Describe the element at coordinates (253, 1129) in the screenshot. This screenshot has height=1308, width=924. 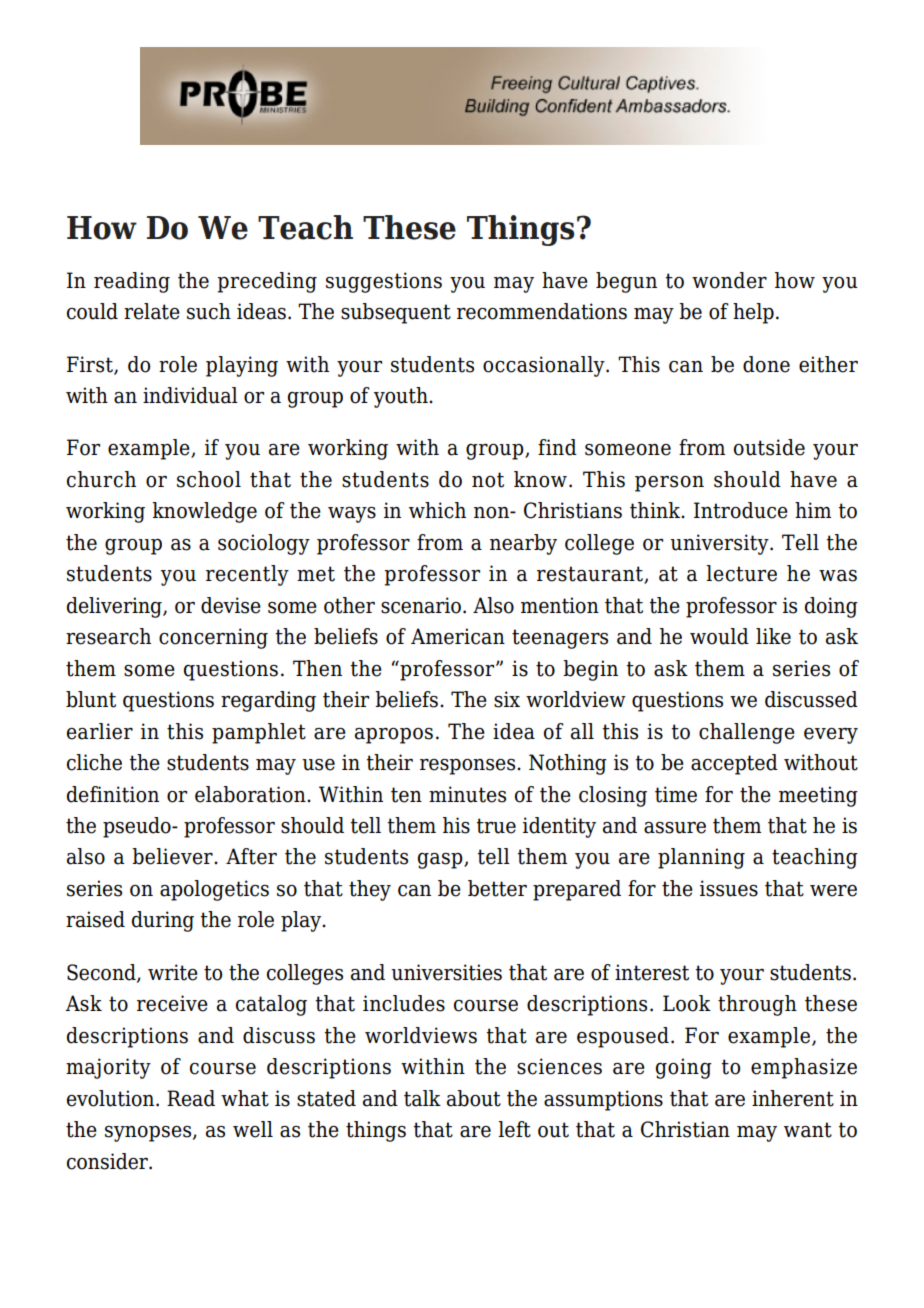
I see `well` at that location.
